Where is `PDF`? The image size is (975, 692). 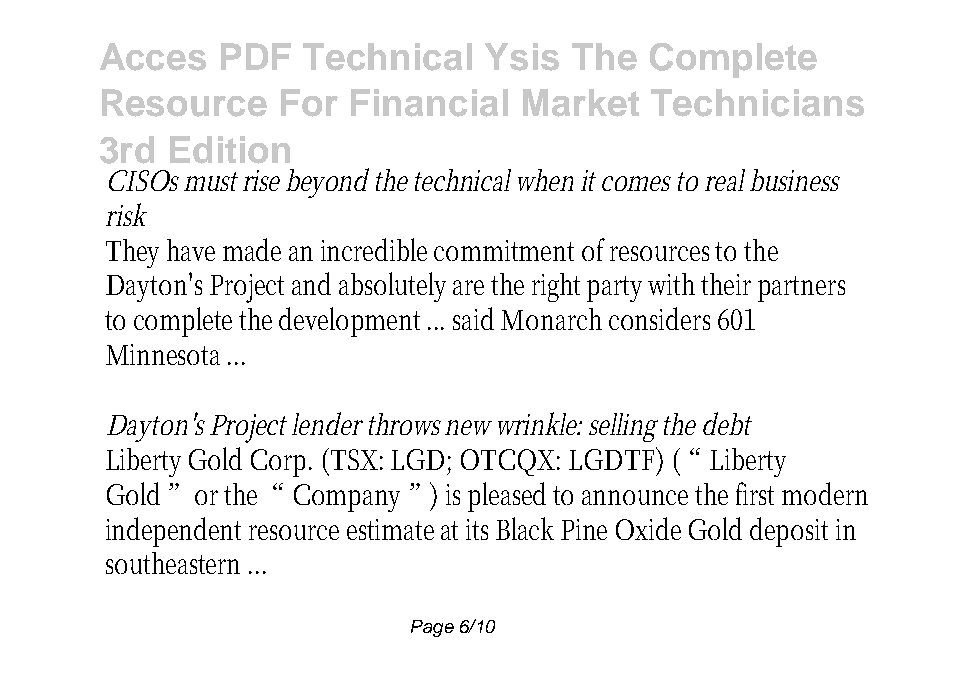
PDF is located at coordinates (256, 56).
